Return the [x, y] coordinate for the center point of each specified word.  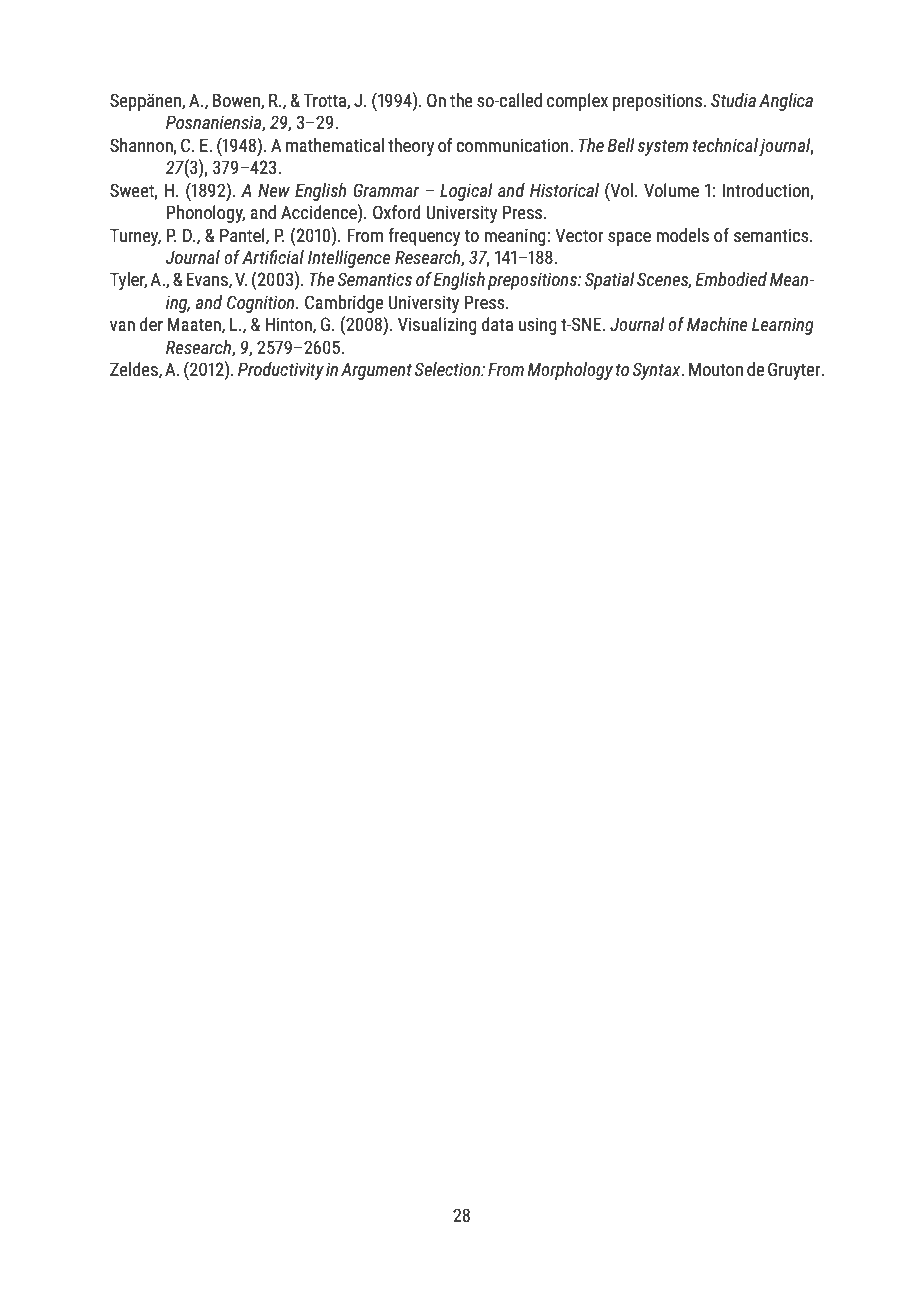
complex [577, 102]
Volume [671, 190]
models [682, 235]
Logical [466, 192]
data [497, 324]
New [274, 190]
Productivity [281, 371]
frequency [424, 237]
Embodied [731, 279]
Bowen [237, 101]
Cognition [262, 304]
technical [725, 145]
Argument [376, 371]
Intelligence [349, 259]
